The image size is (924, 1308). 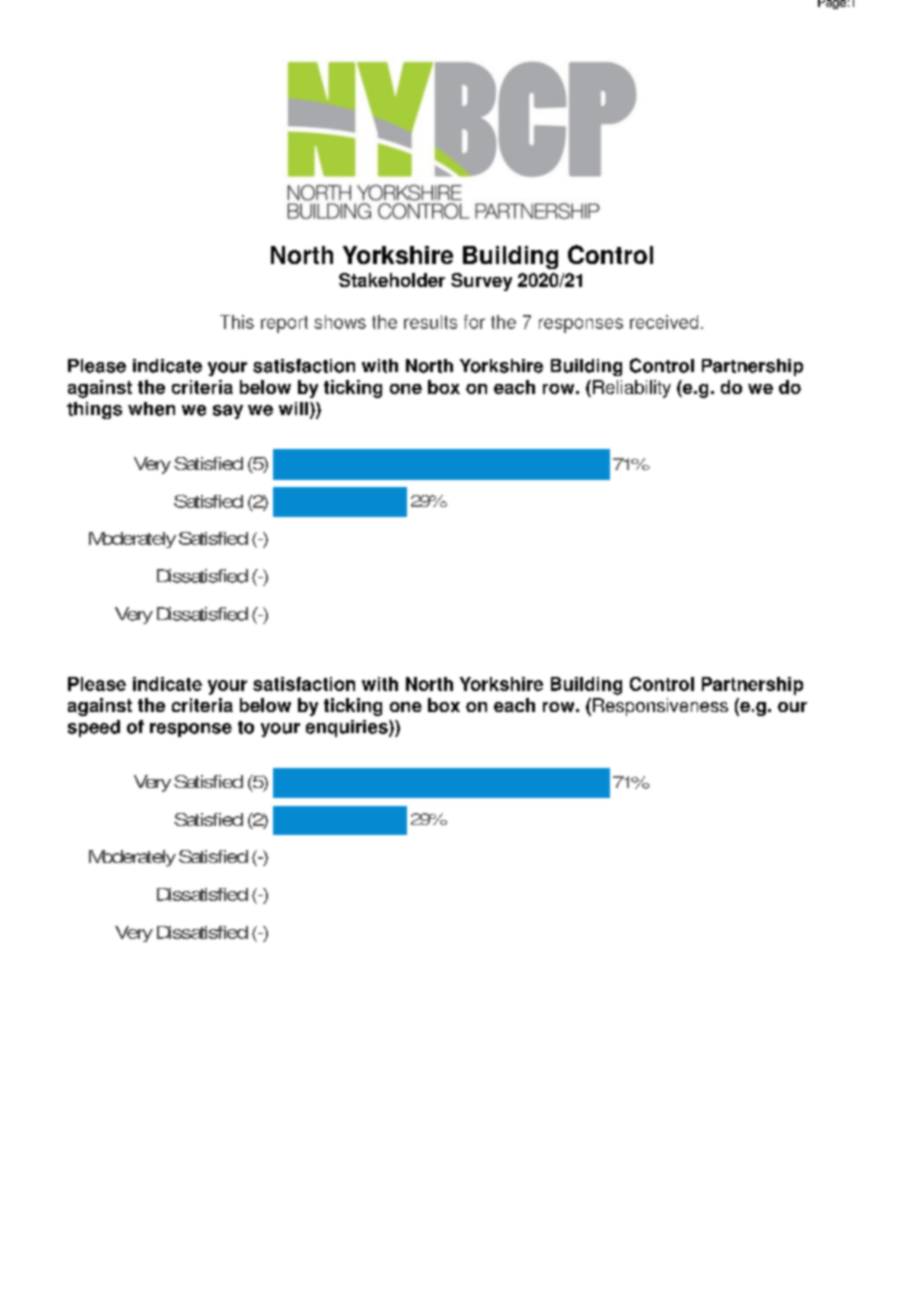 What do you see at coordinates (348, 728) in the screenshot?
I see `enquiries` at bounding box center [348, 728].
